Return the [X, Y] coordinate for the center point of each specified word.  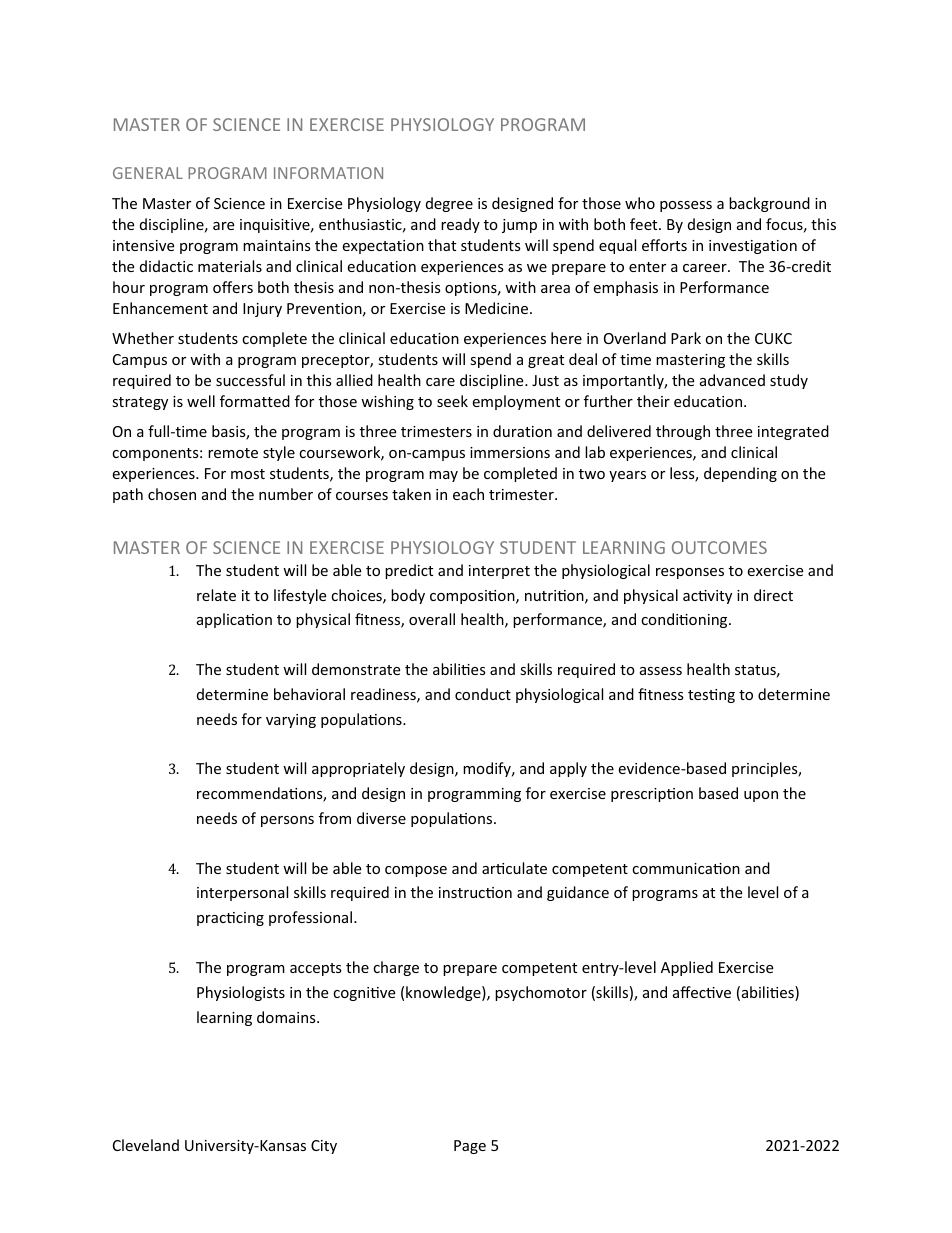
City [324, 1147]
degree [449, 204]
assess [661, 671]
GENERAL [148, 173]
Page [470, 1147]
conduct [483, 694]
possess [686, 206]
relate [216, 595]
